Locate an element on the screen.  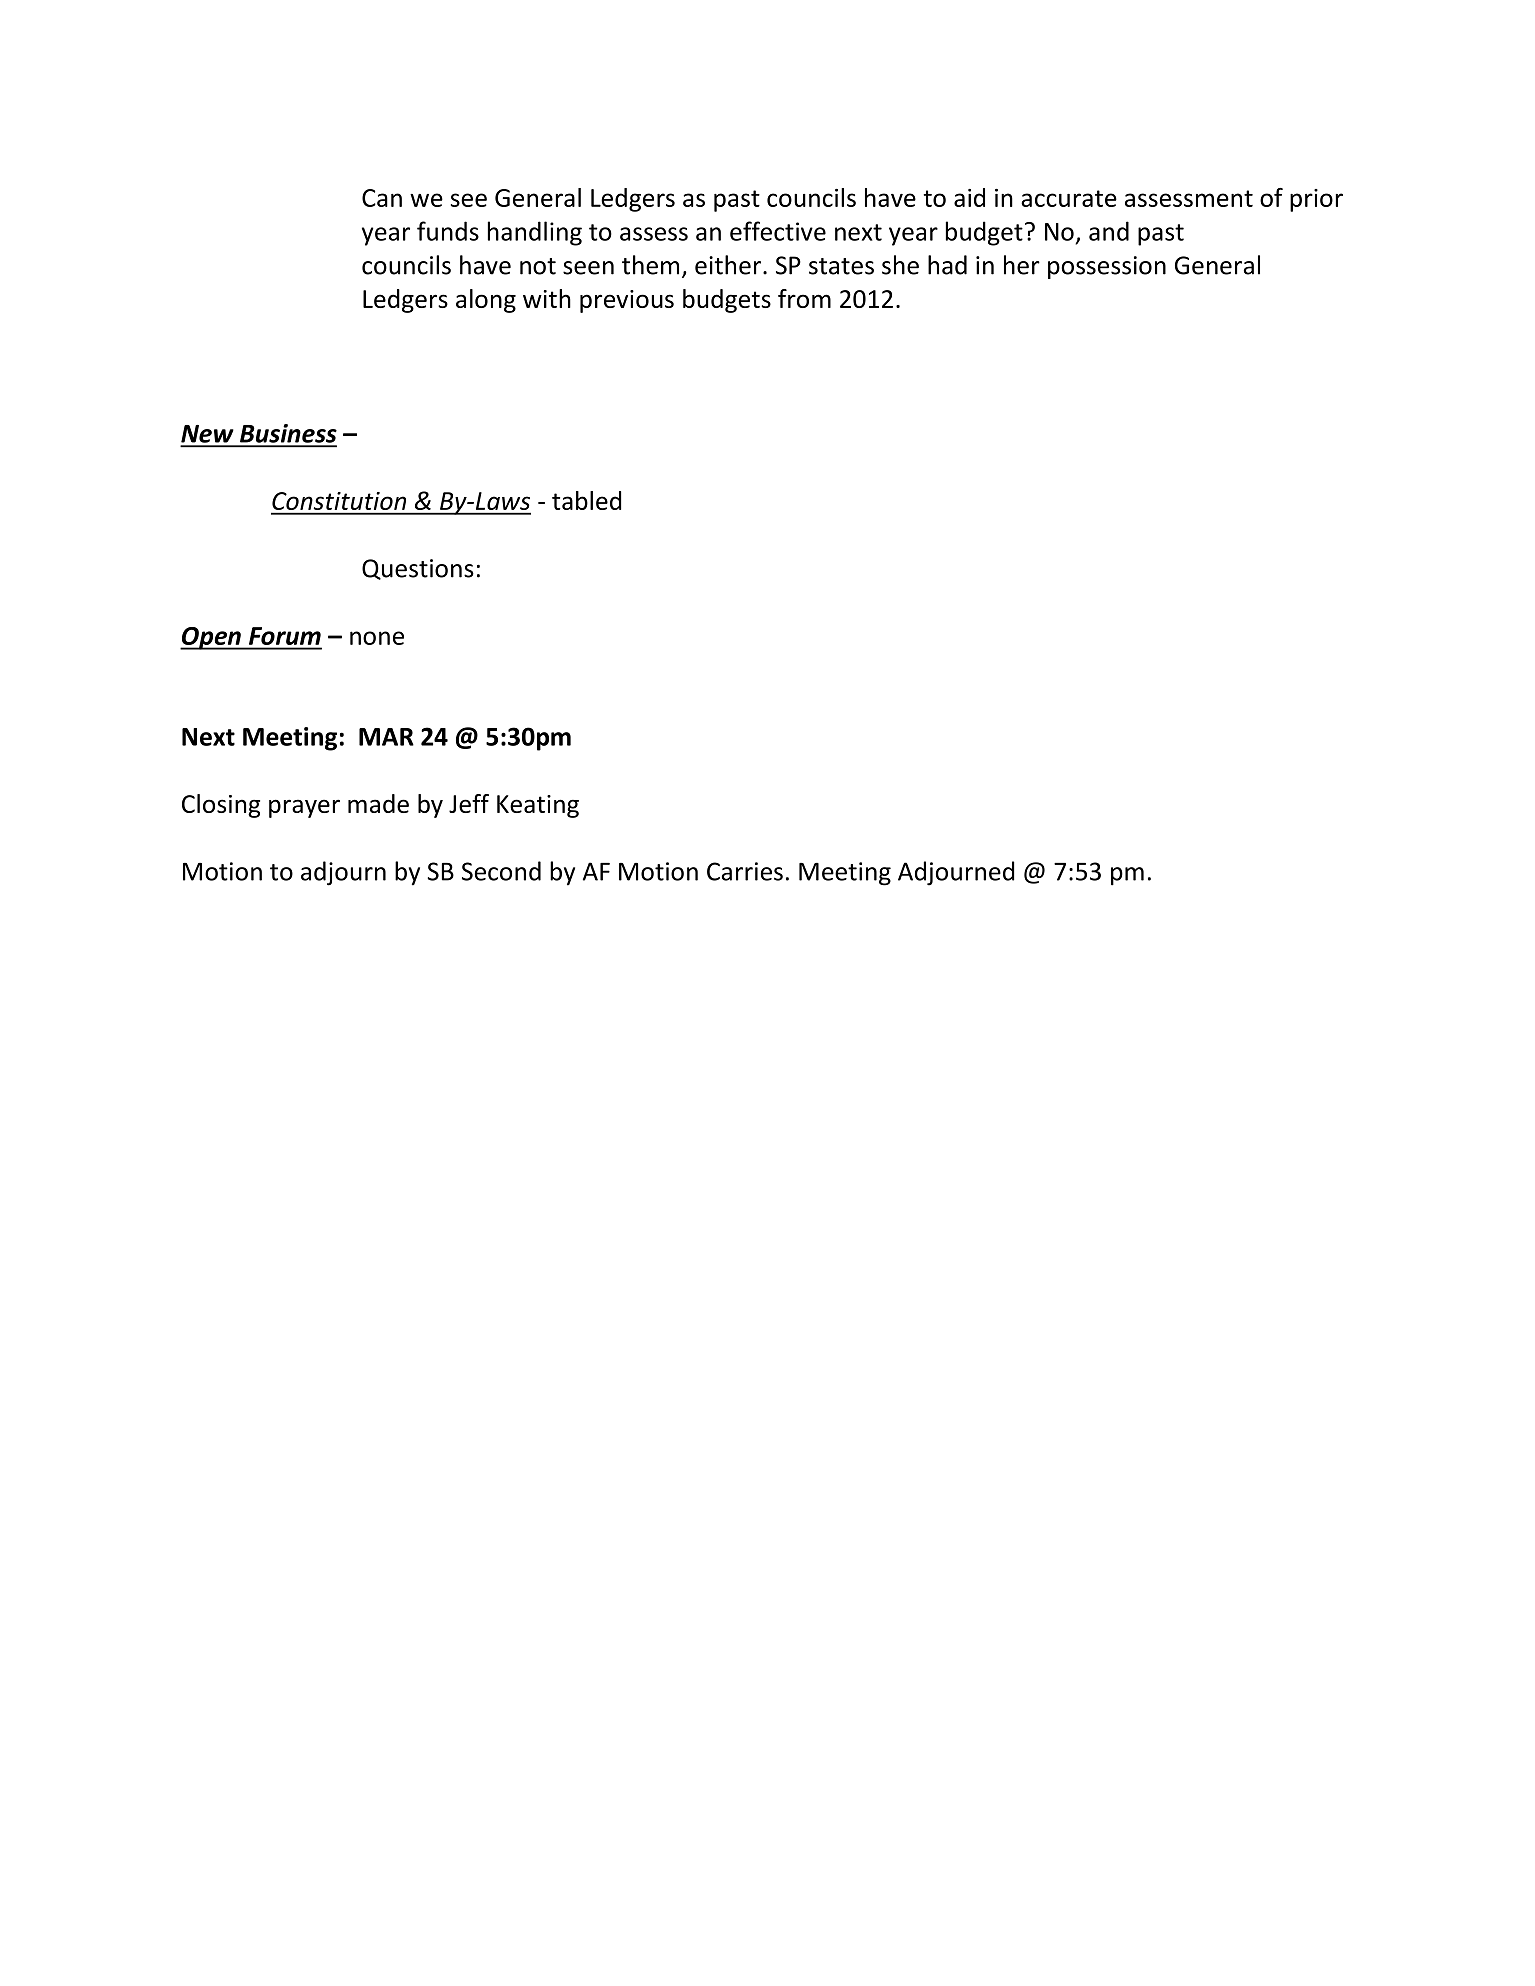
prayer is located at coordinates (304, 808).
